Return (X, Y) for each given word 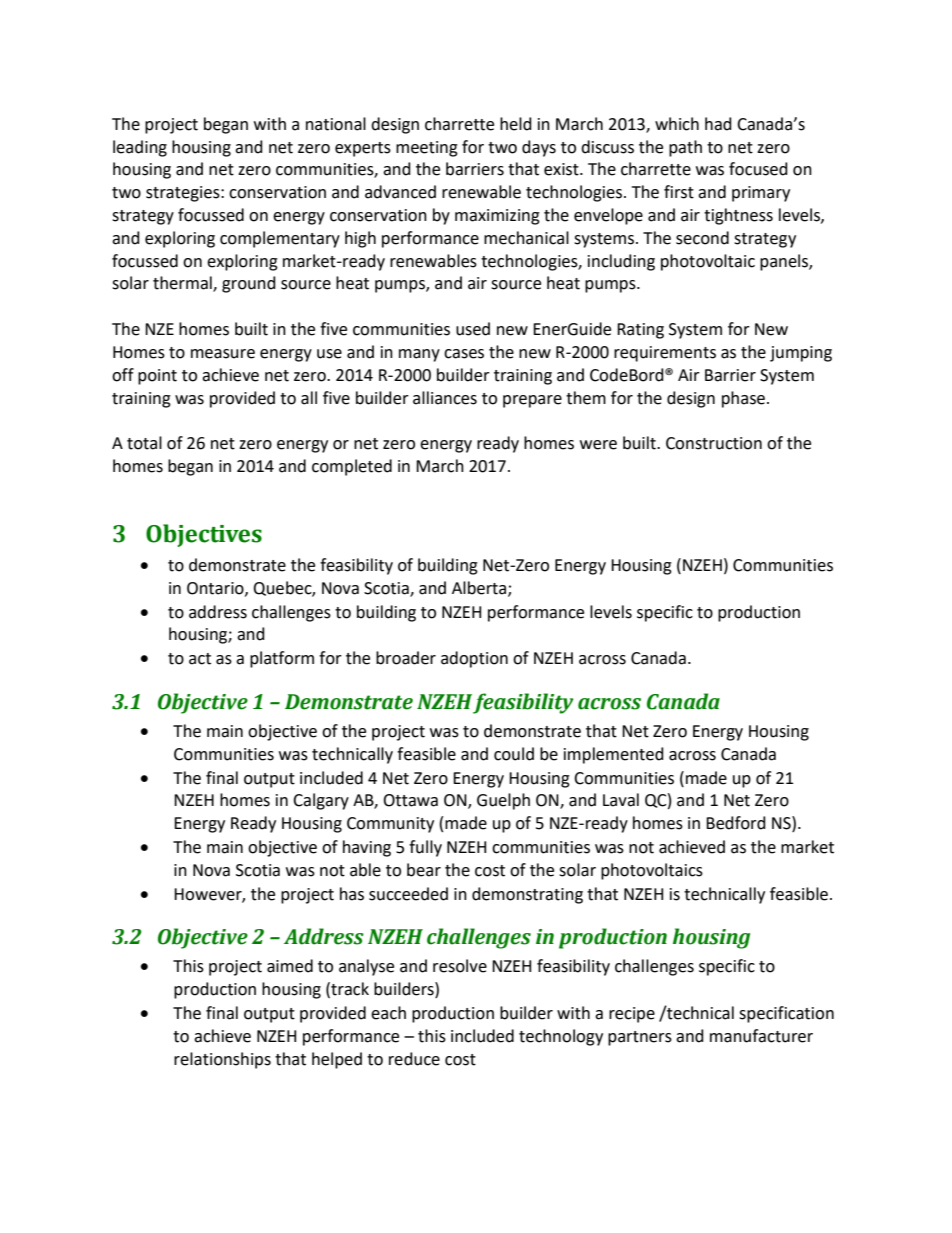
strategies (184, 194)
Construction (714, 443)
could (514, 754)
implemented (614, 755)
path (685, 148)
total (144, 443)
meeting (427, 149)
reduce (414, 1059)
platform (282, 659)
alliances (445, 398)
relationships (222, 1060)
